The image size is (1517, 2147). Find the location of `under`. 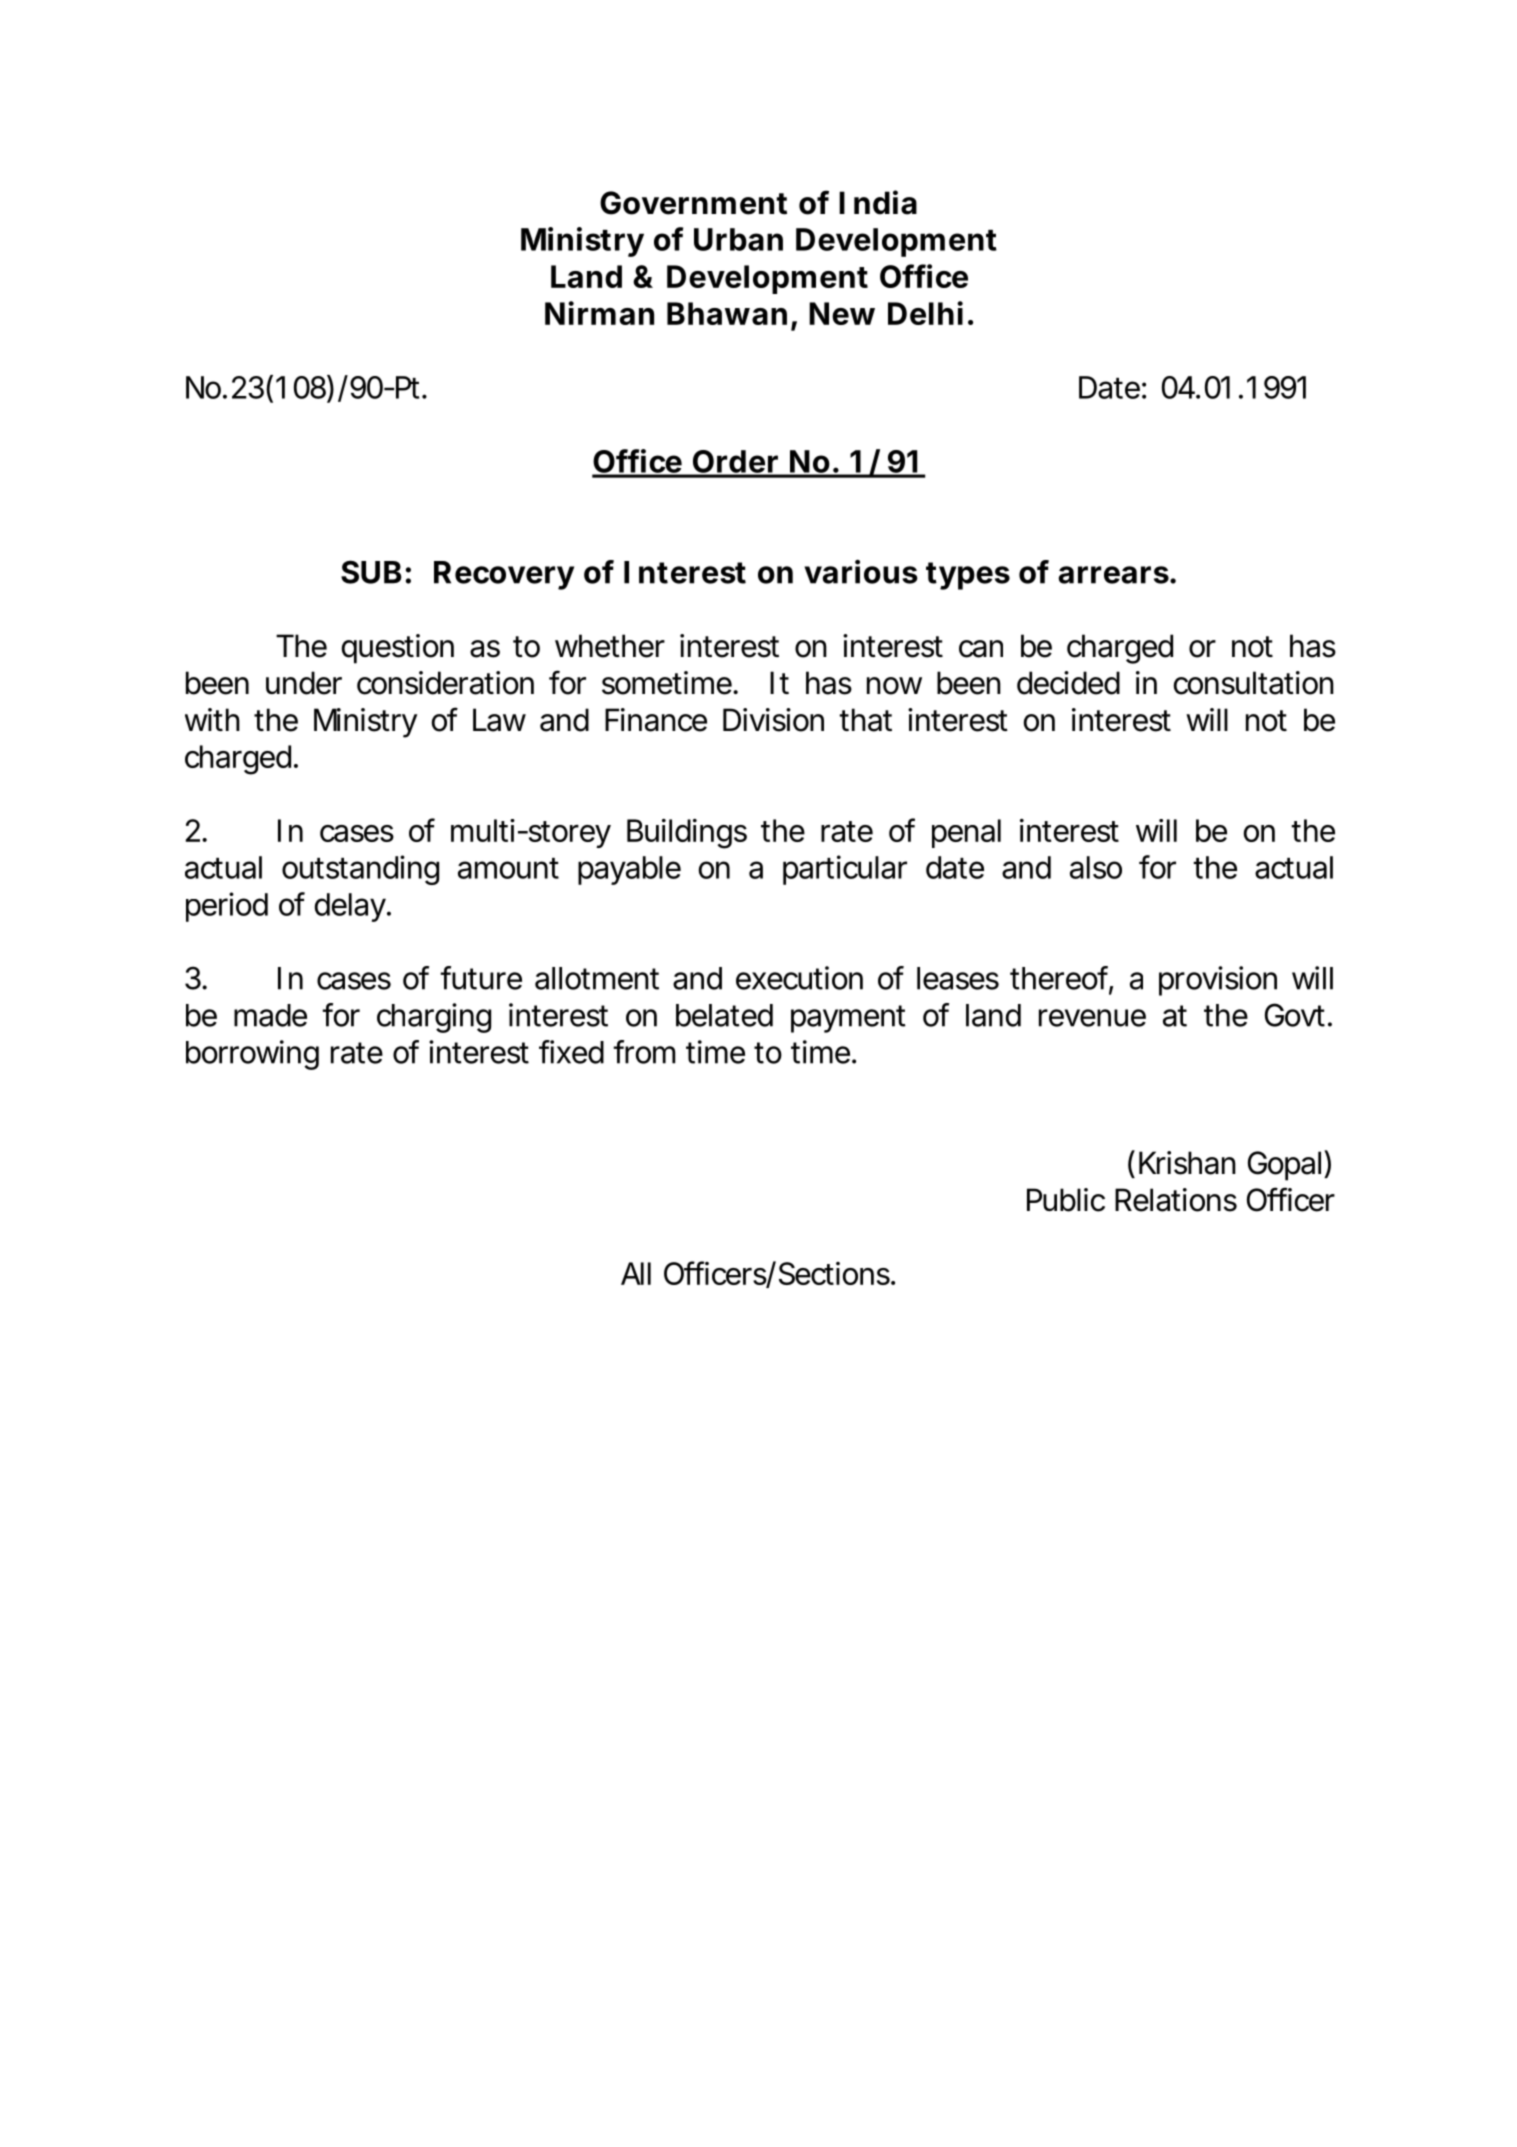

under is located at coordinates (304, 683).
